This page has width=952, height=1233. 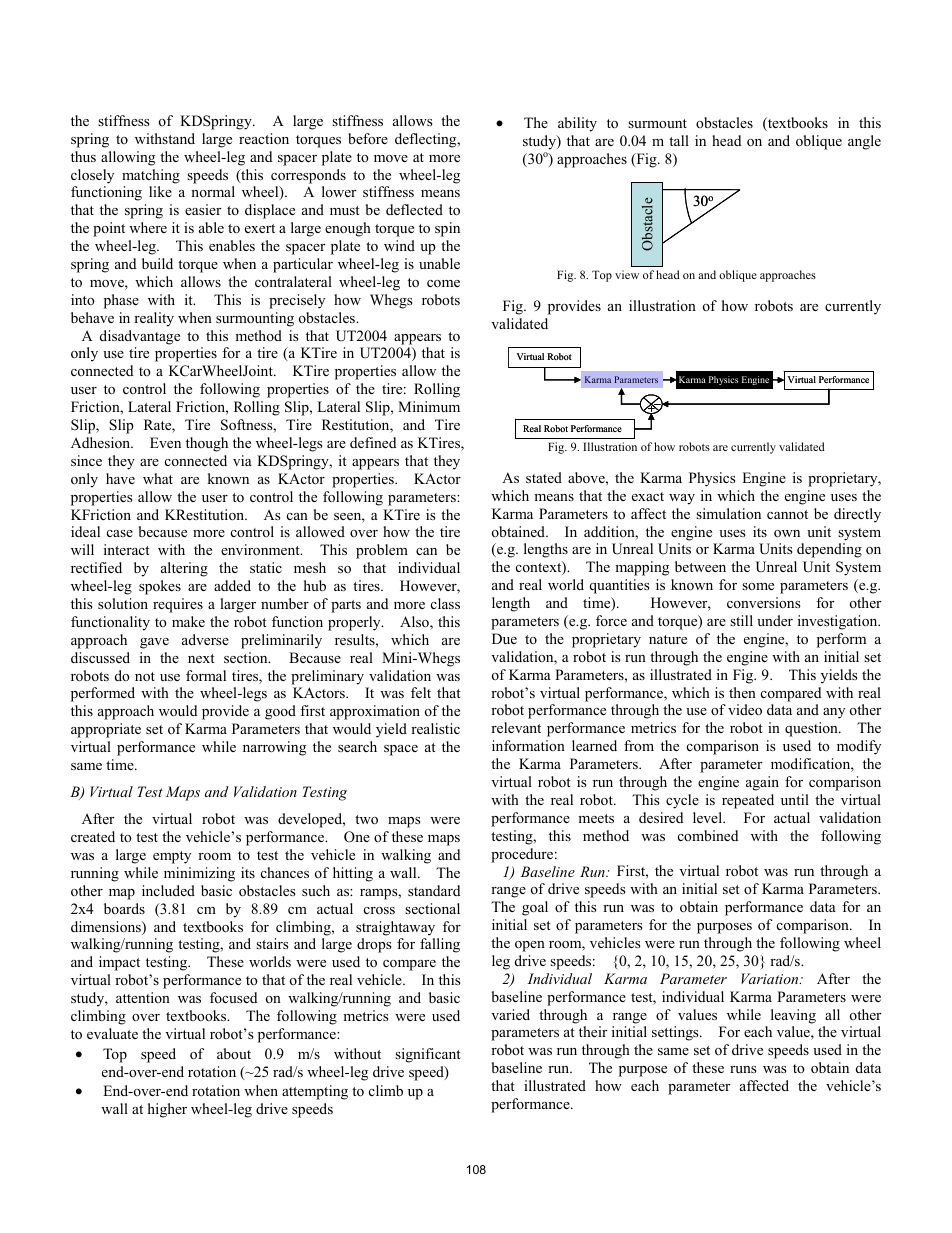 I want to click on appropriate, so click(x=106, y=730).
